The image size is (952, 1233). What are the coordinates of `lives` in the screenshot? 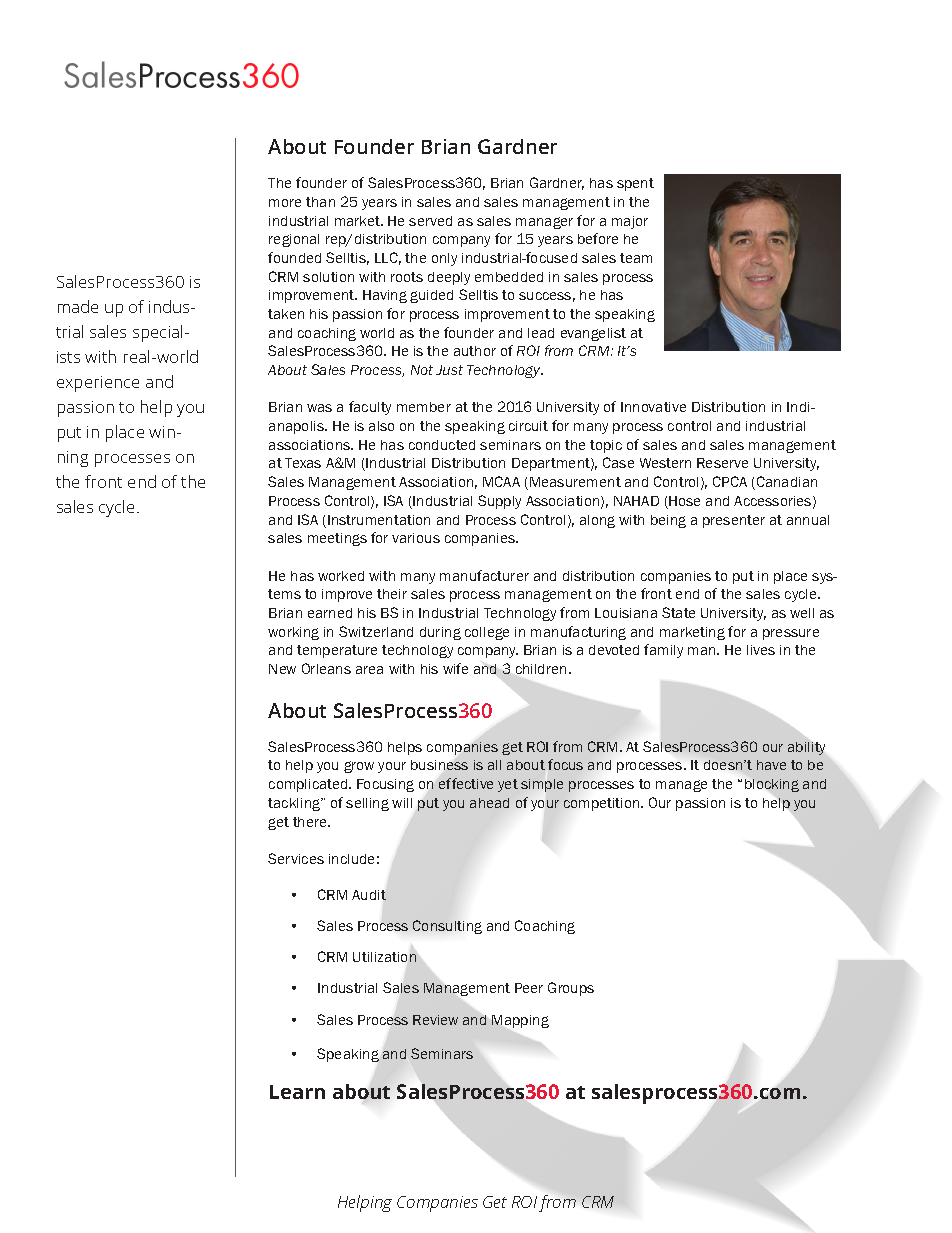 It's located at (761, 650).
